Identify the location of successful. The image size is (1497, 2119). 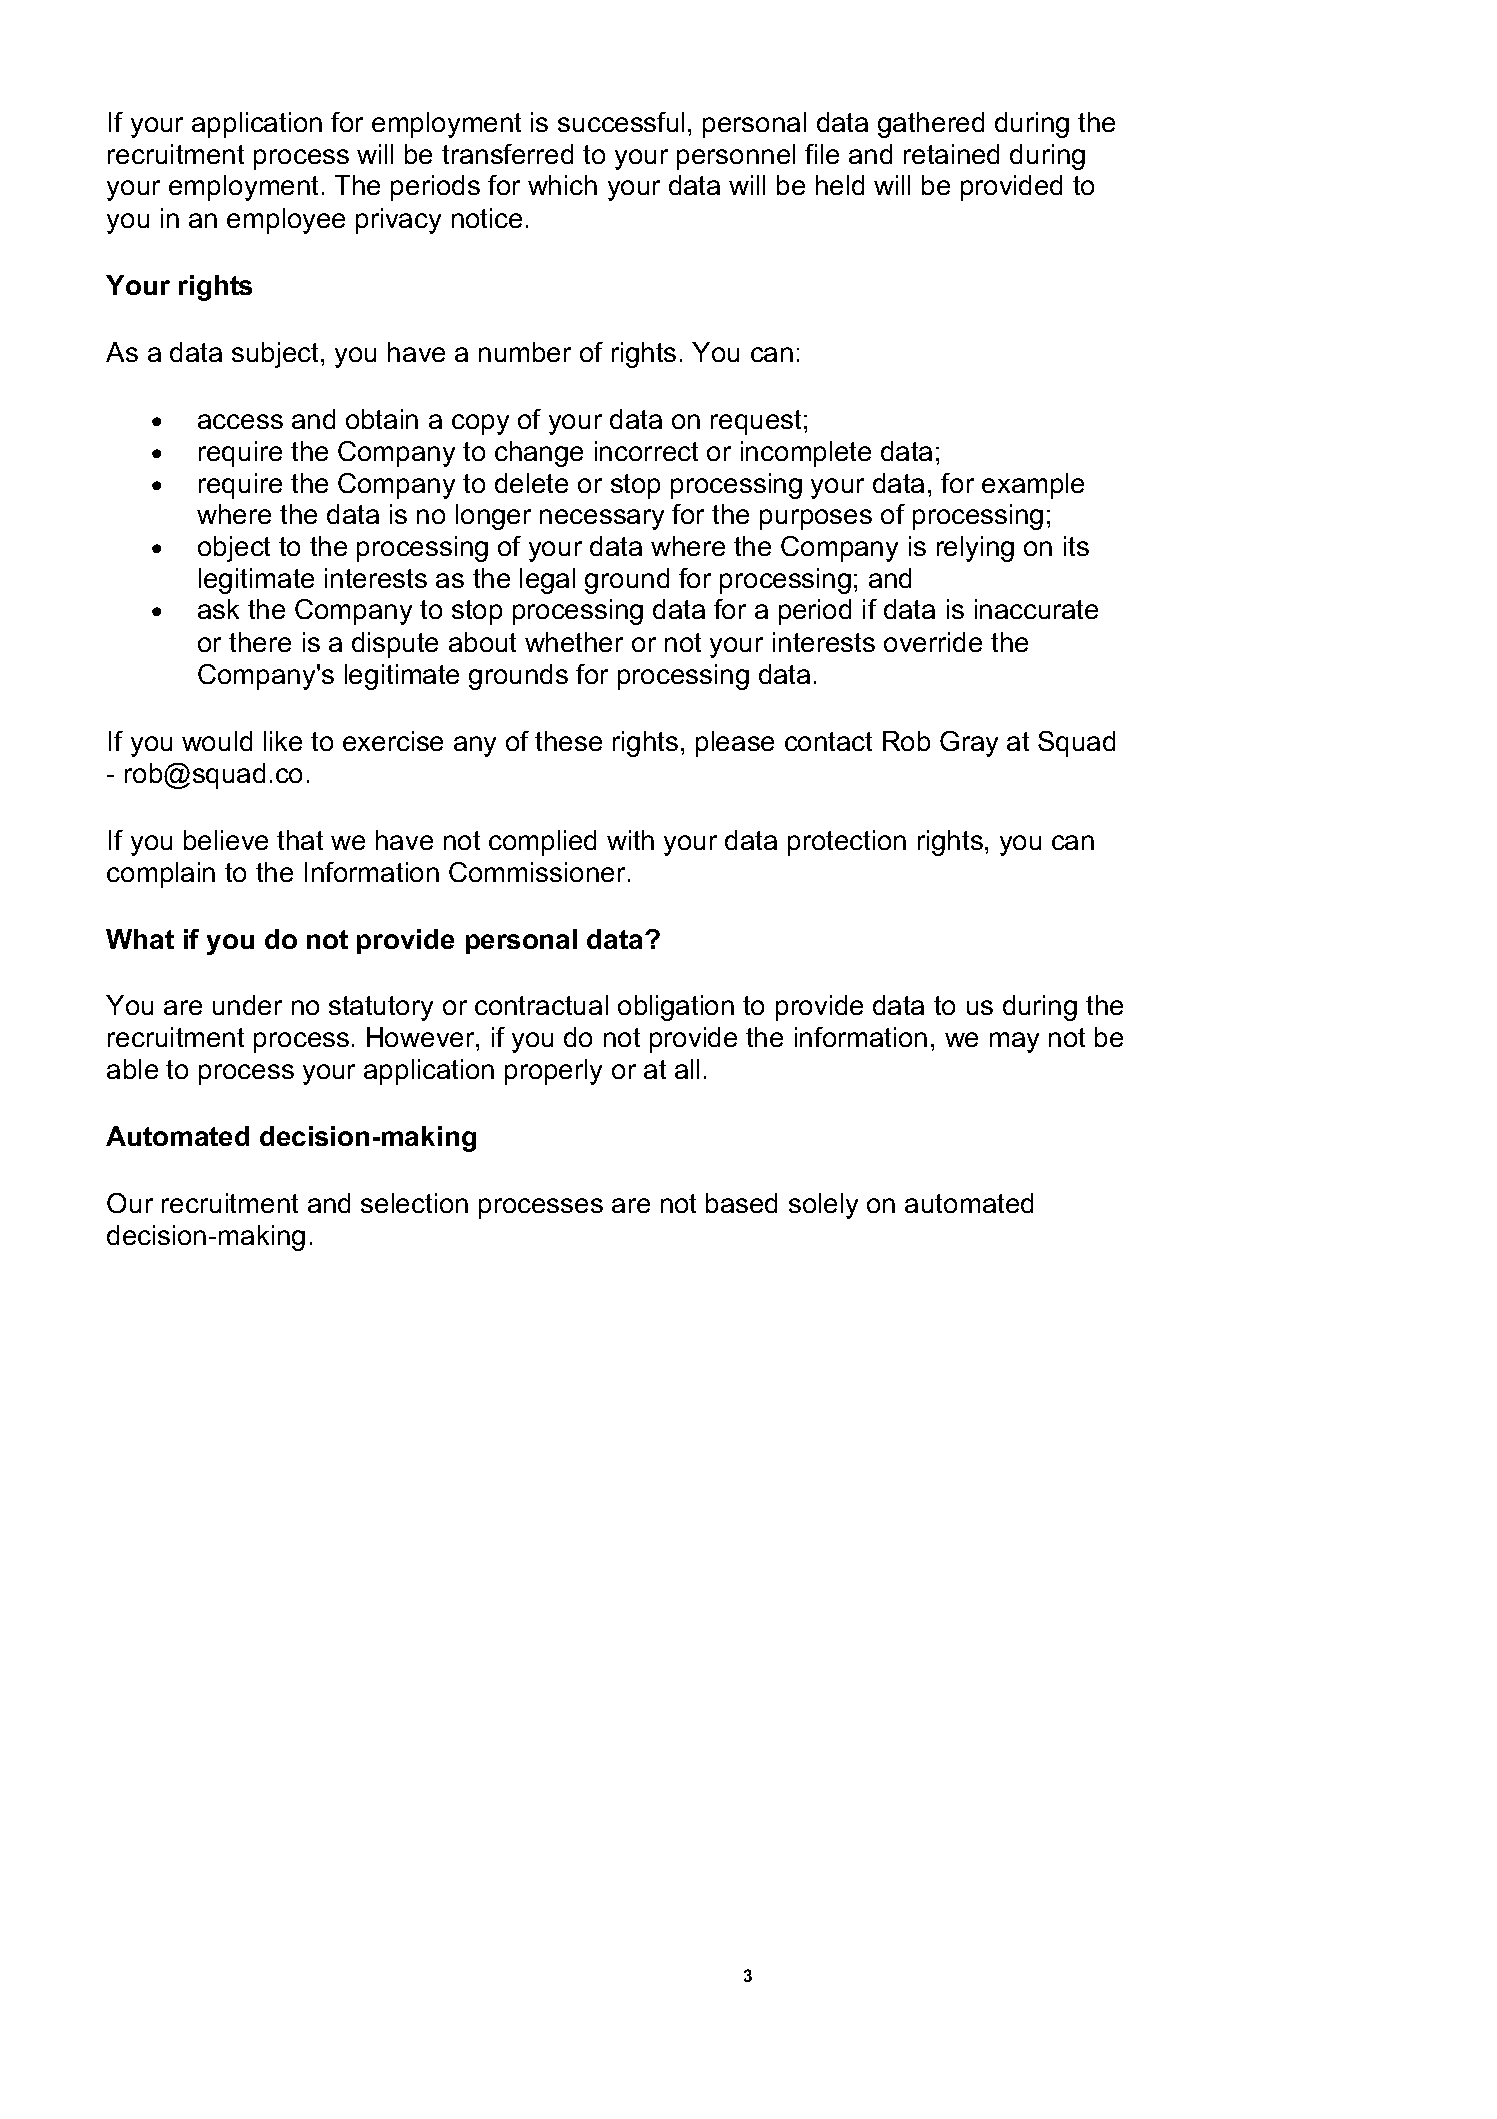
(621, 122).
